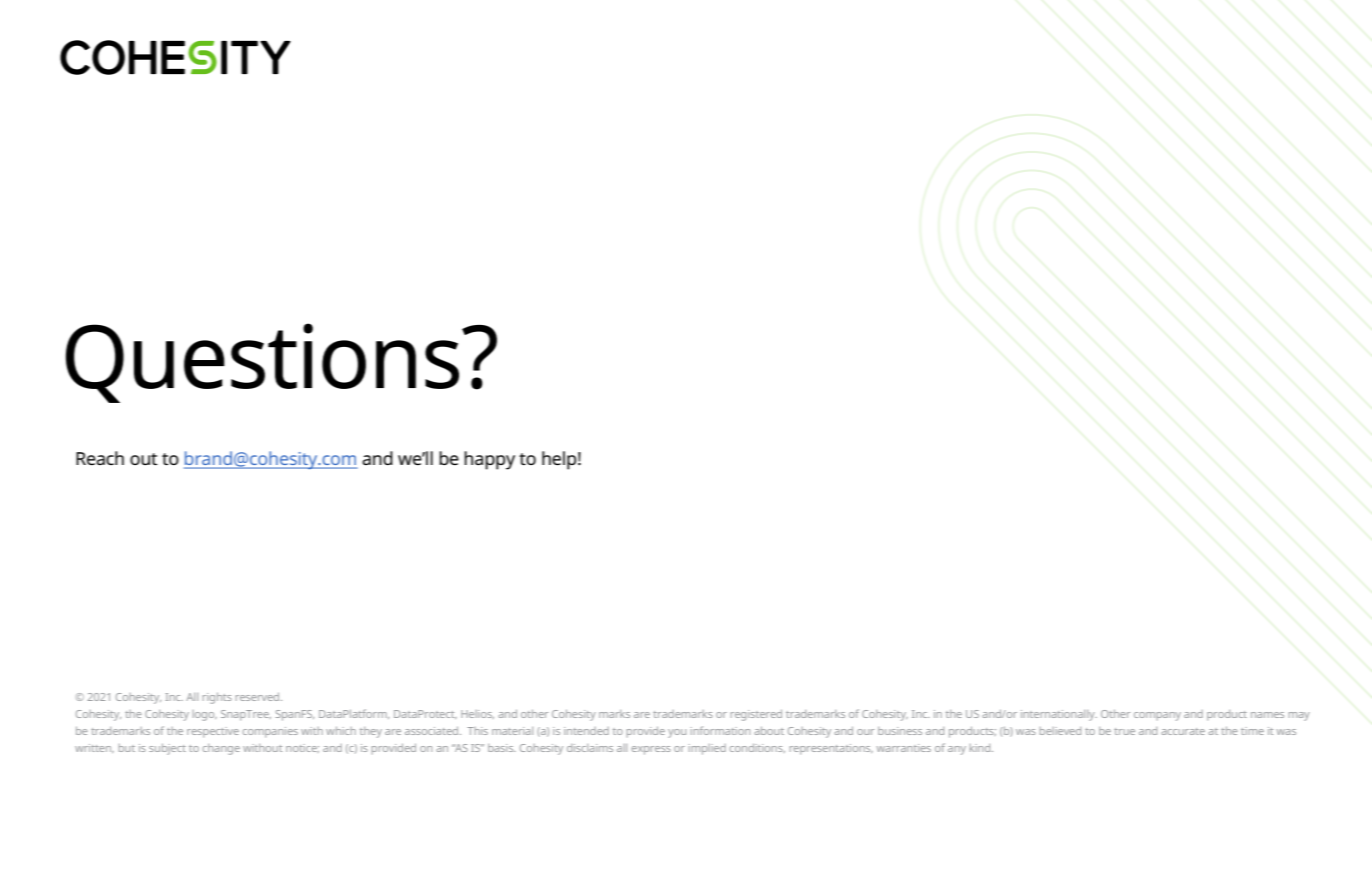  I want to click on company, so click(1157, 716).
